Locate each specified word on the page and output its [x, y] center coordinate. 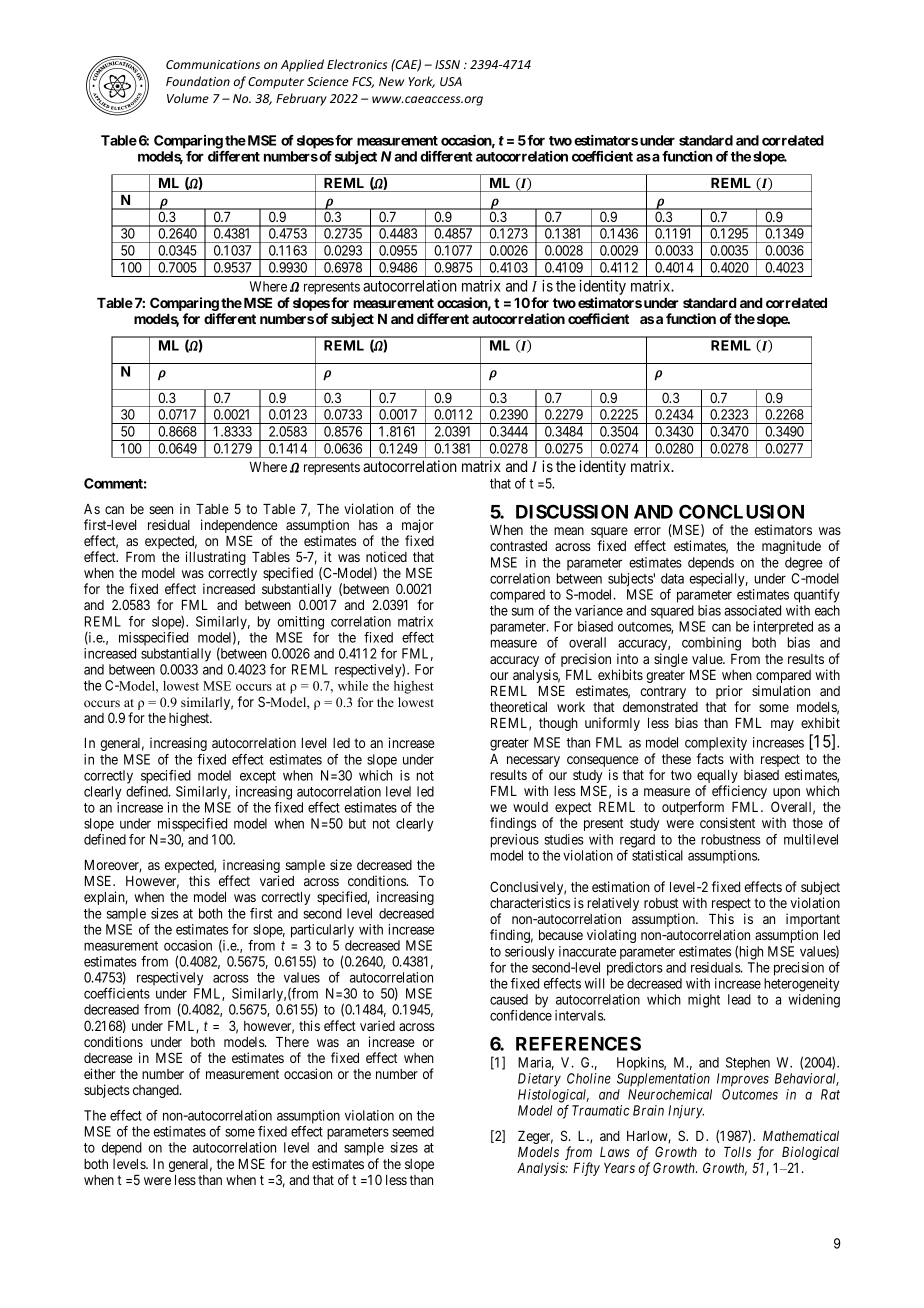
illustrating [216, 558]
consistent [727, 822]
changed [157, 1091]
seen [161, 510]
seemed [413, 1131]
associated [752, 610]
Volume [188, 98]
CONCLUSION [741, 511]
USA [451, 81]
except [258, 777]
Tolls [737, 1152]
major [418, 527]
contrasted [518, 546]
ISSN [447, 64]
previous [515, 841]
